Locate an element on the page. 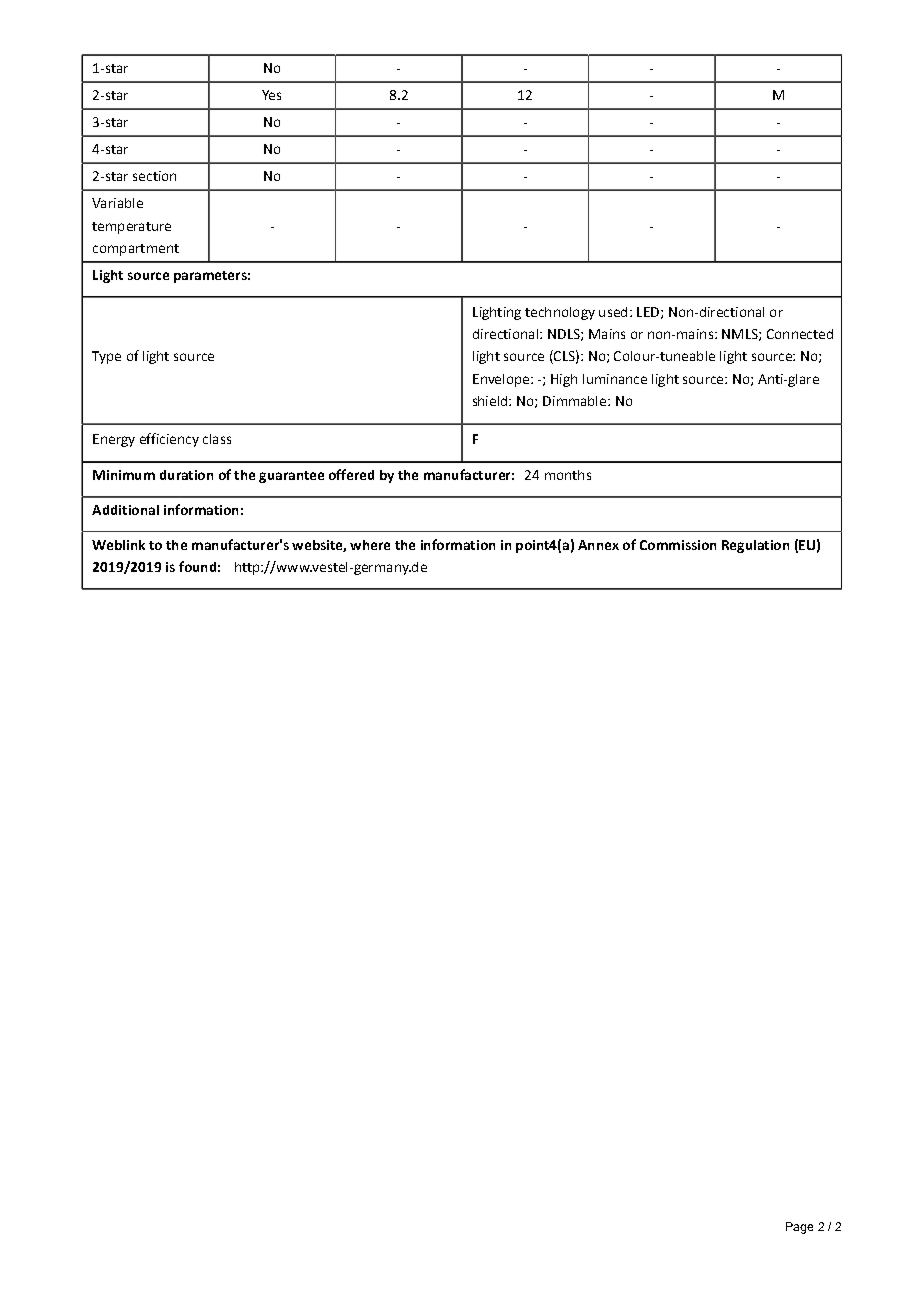 The image size is (924, 1308). Yes is located at coordinates (271, 95).
